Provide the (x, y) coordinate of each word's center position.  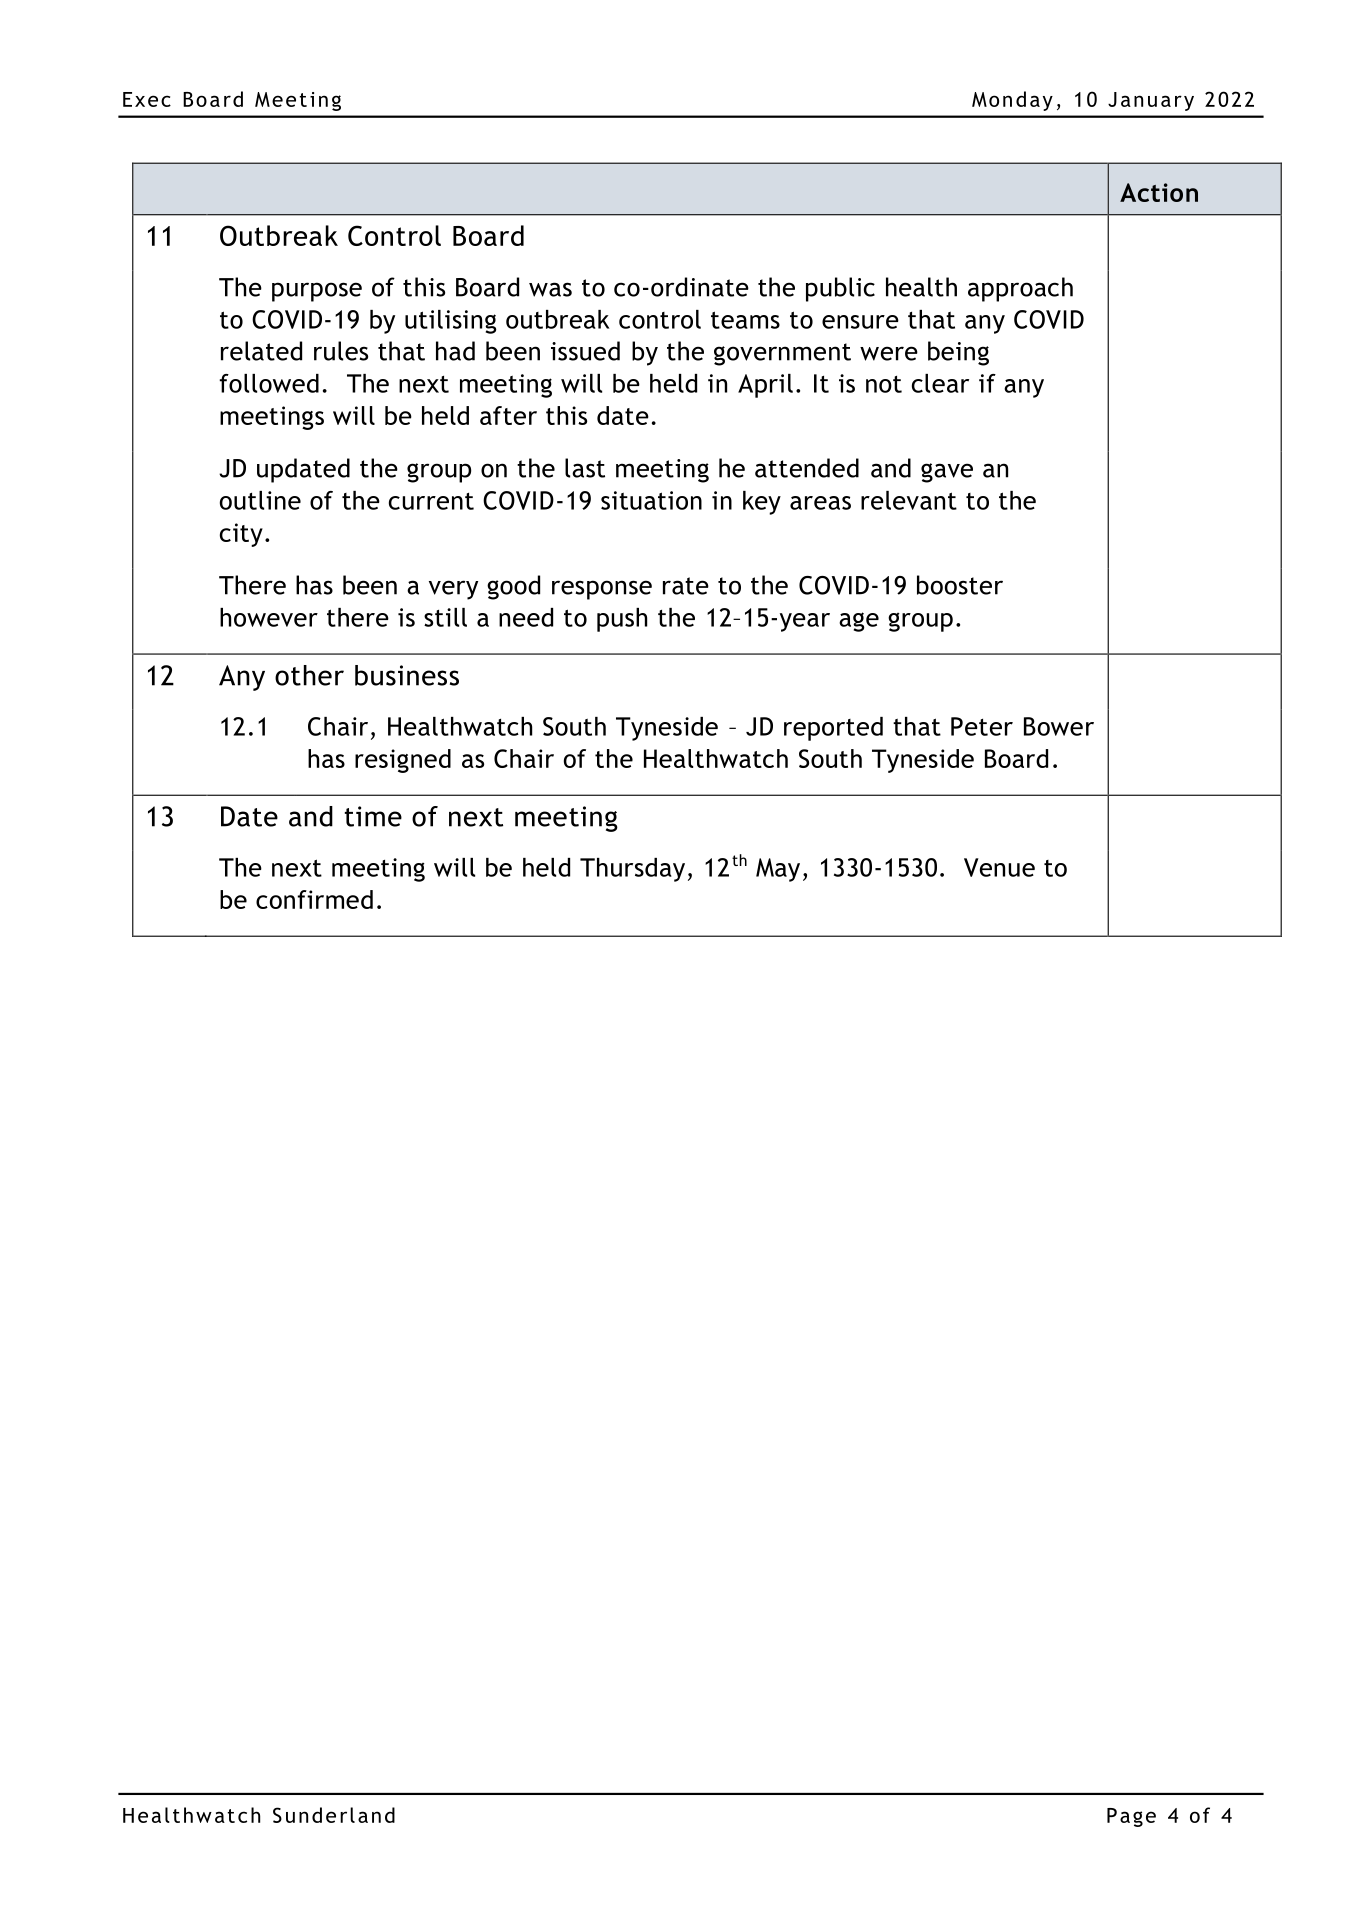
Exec (147, 99)
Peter (982, 726)
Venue (999, 867)
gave (947, 473)
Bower (1059, 726)
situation (651, 500)
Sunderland (334, 1815)
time (373, 816)
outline (260, 500)
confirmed (314, 899)
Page (1131, 1817)
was (550, 289)
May (778, 870)
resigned (403, 761)
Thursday (632, 870)
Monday (1012, 101)
